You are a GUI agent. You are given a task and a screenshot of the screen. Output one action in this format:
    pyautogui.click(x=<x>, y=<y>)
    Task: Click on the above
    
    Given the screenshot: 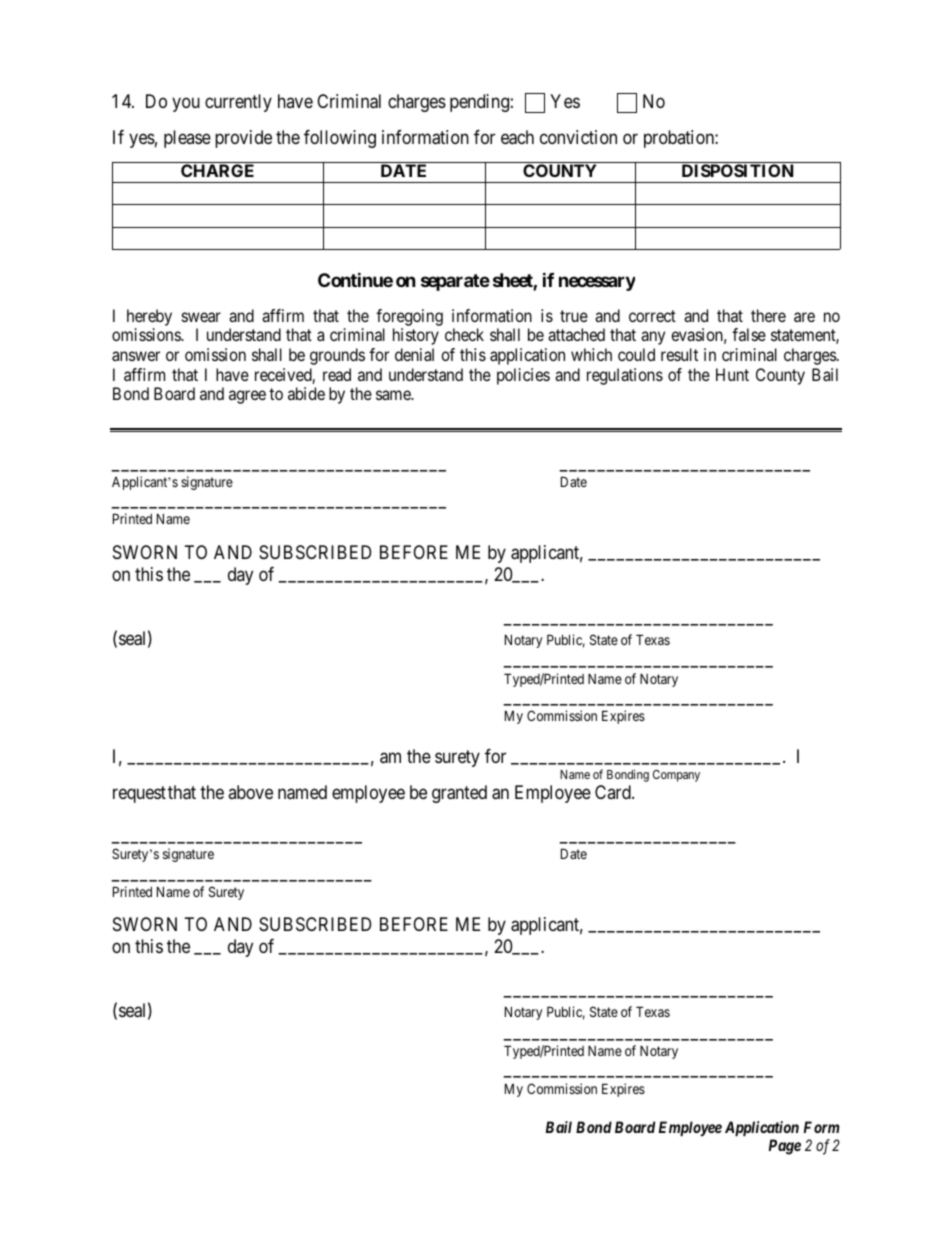 What is the action you would take?
    pyautogui.click(x=250, y=792)
